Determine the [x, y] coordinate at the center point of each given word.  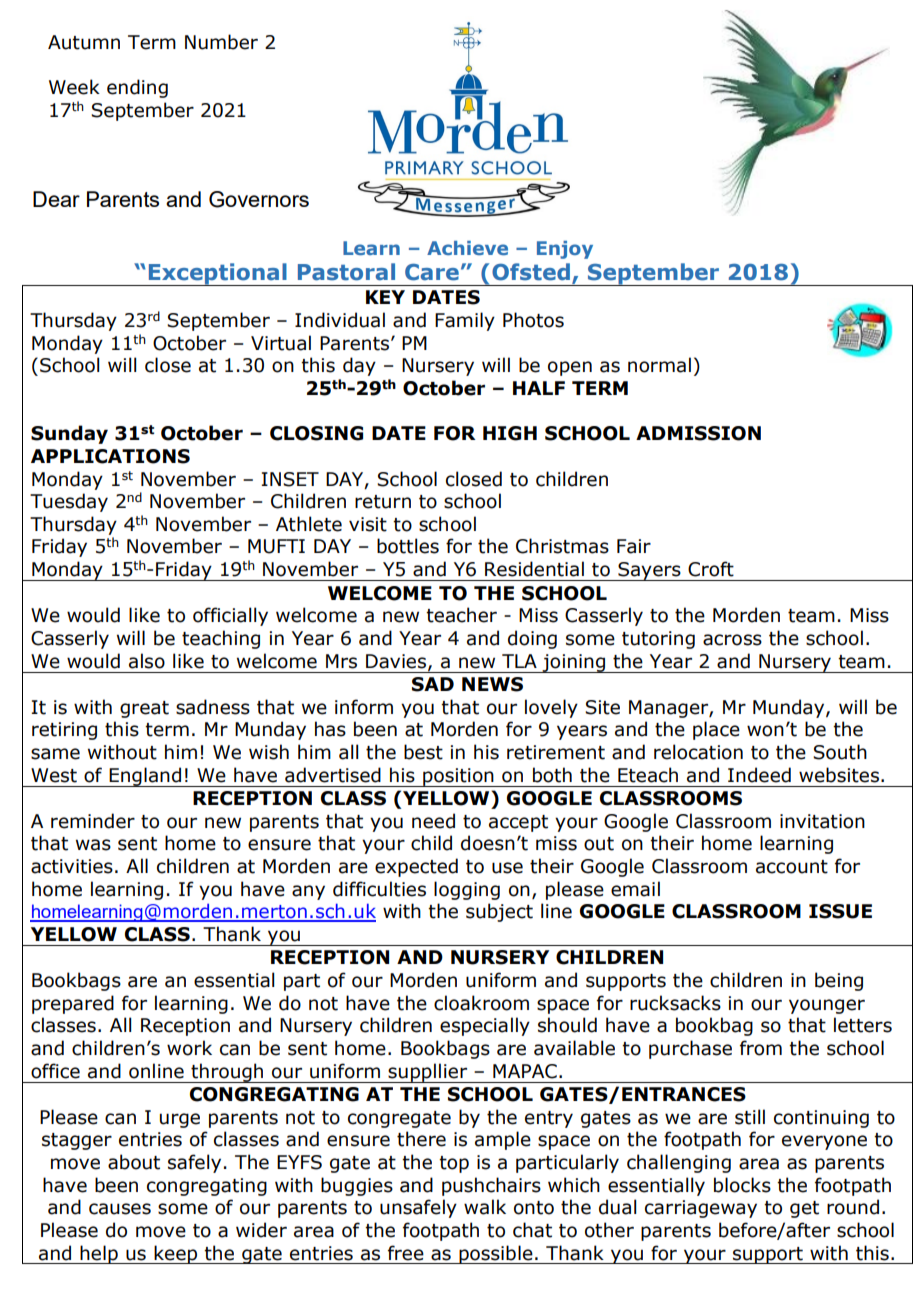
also [147, 661]
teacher [461, 615]
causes [120, 1209]
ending [137, 88]
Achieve [467, 248]
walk [485, 1207]
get [804, 1209]
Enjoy [565, 250]
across [732, 640]
